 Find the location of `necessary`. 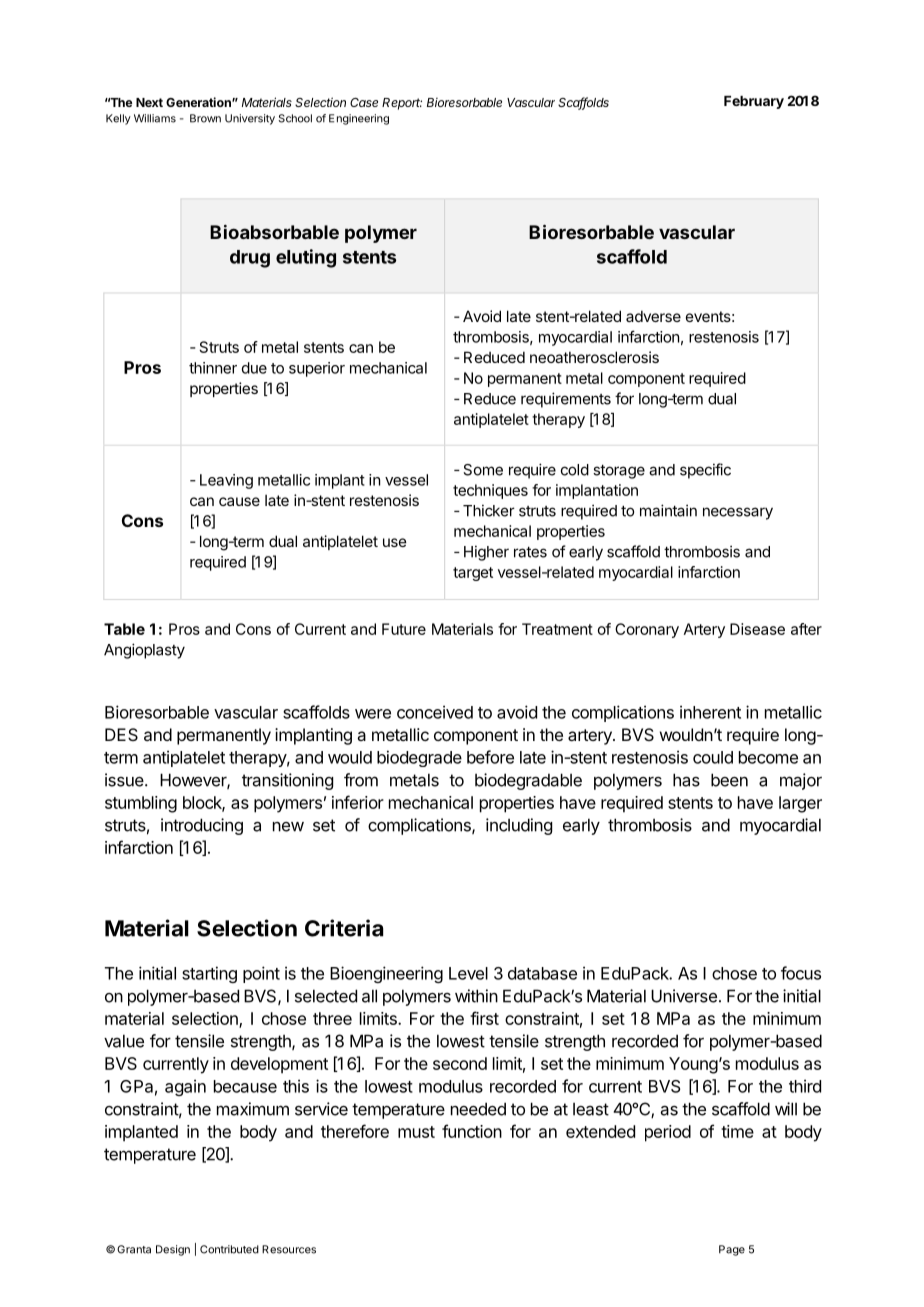

necessary is located at coordinates (738, 513).
